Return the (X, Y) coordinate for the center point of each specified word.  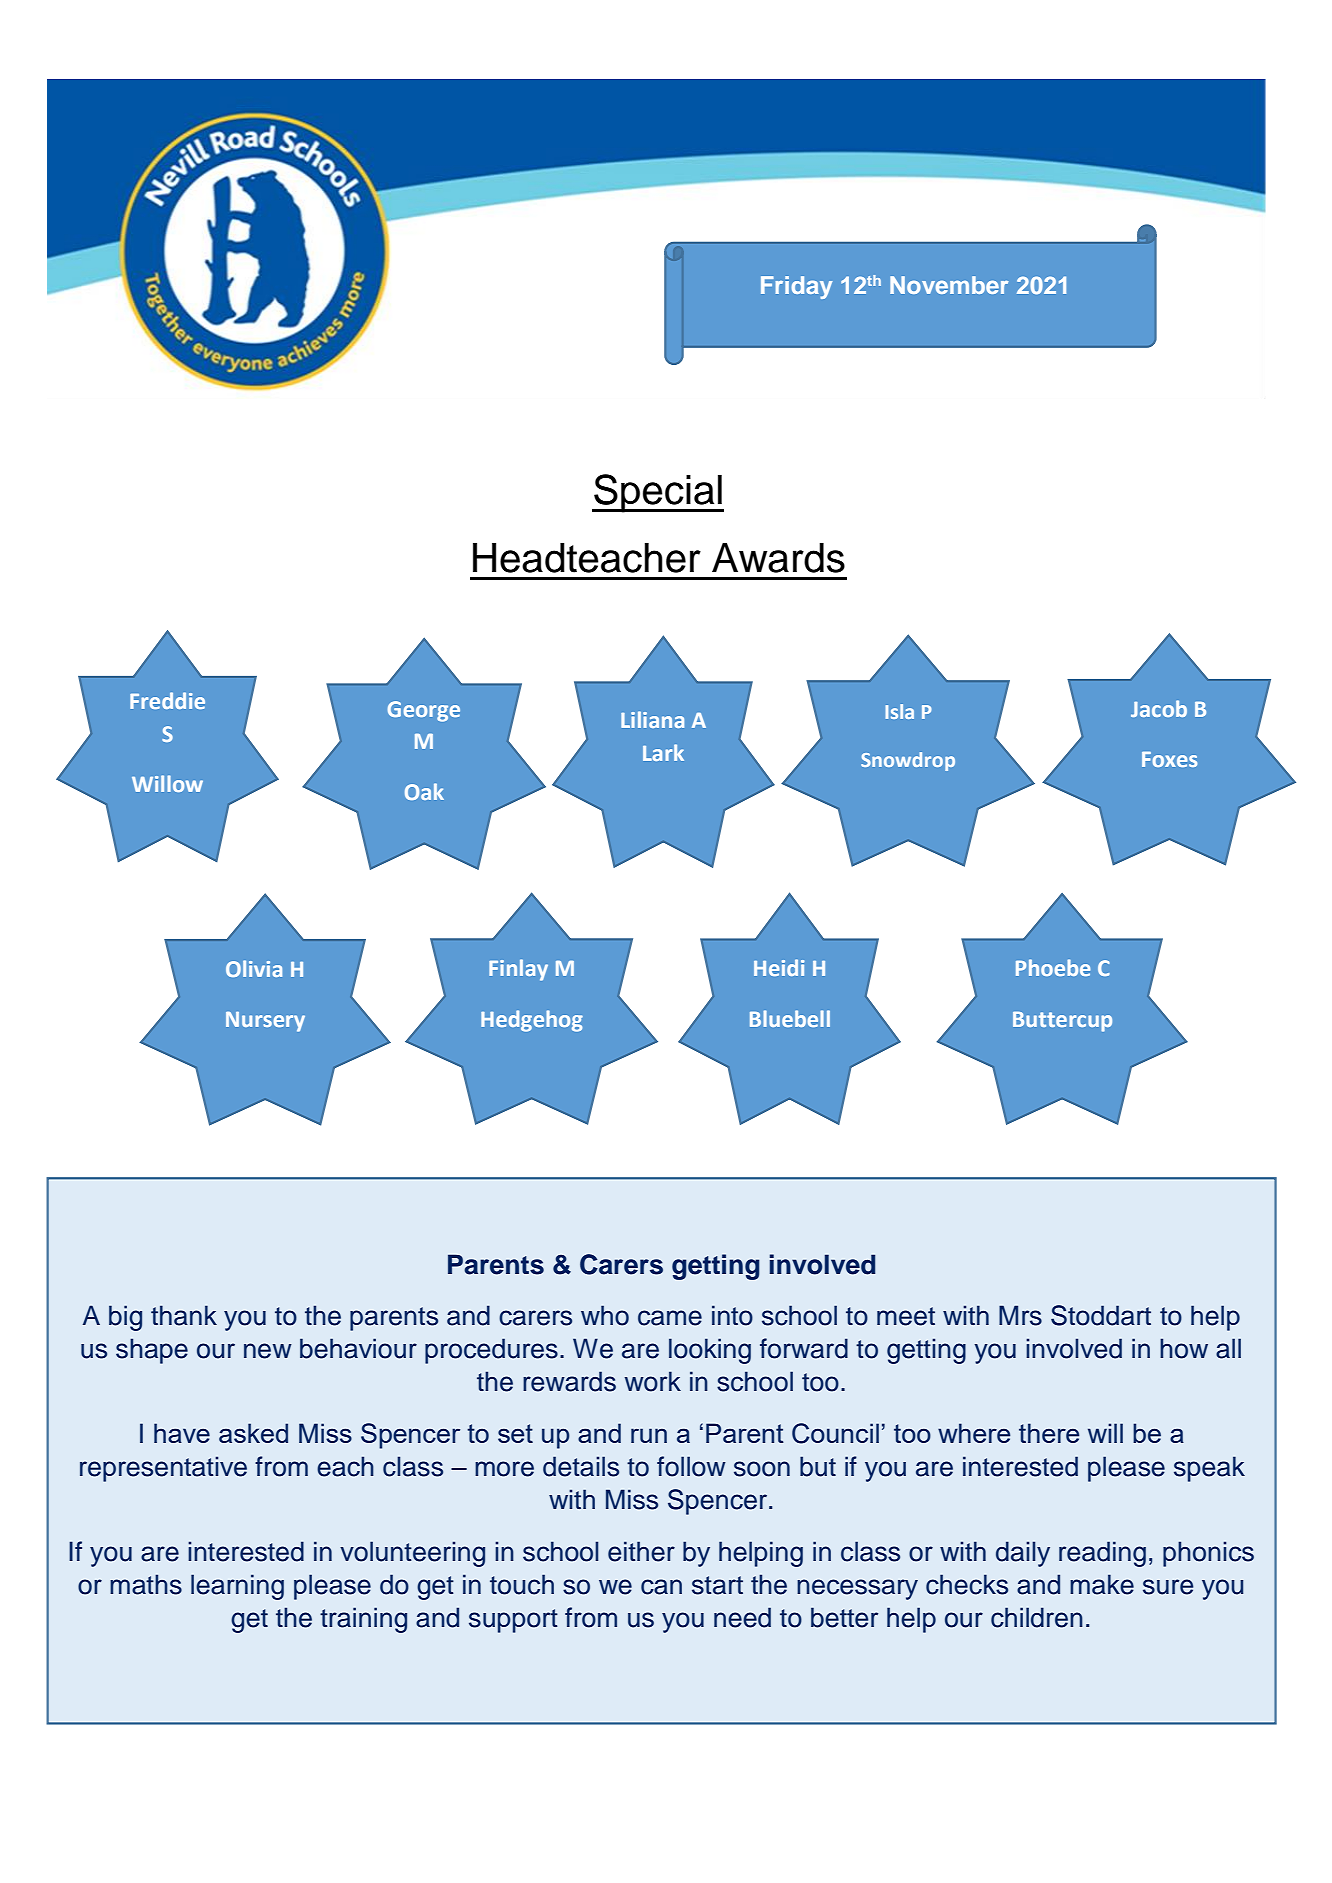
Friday (796, 287)
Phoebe (1053, 967)
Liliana (652, 719)
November (949, 285)
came (670, 1318)
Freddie (167, 700)
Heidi (779, 967)
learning (237, 1587)
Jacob (1159, 708)
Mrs (1020, 1315)
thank (184, 1315)
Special (658, 493)
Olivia (254, 968)
